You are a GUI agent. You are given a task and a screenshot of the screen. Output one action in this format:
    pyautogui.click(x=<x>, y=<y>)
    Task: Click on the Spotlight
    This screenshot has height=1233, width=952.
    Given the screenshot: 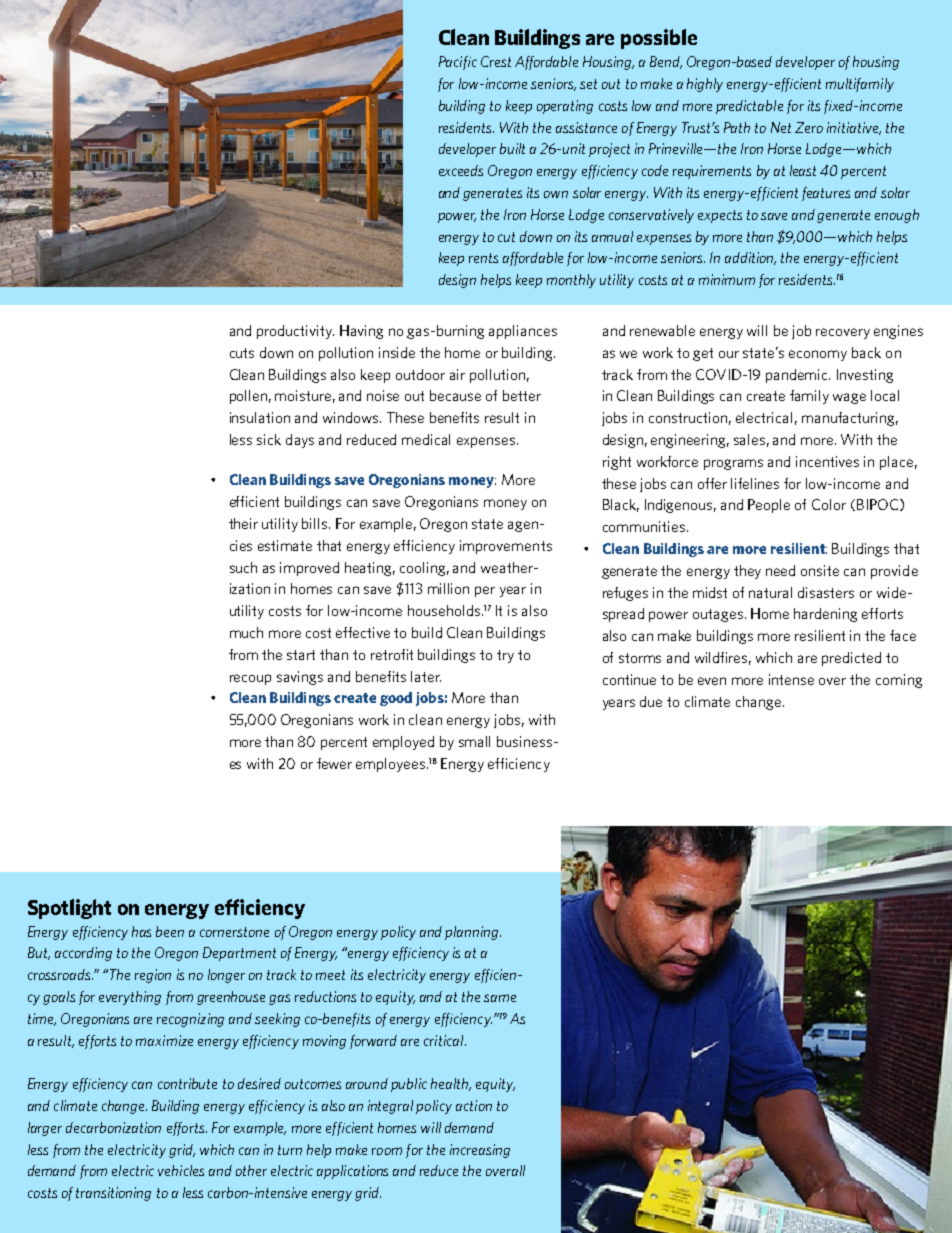 What is the action you would take?
    pyautogui.click(x=69, y=909)
